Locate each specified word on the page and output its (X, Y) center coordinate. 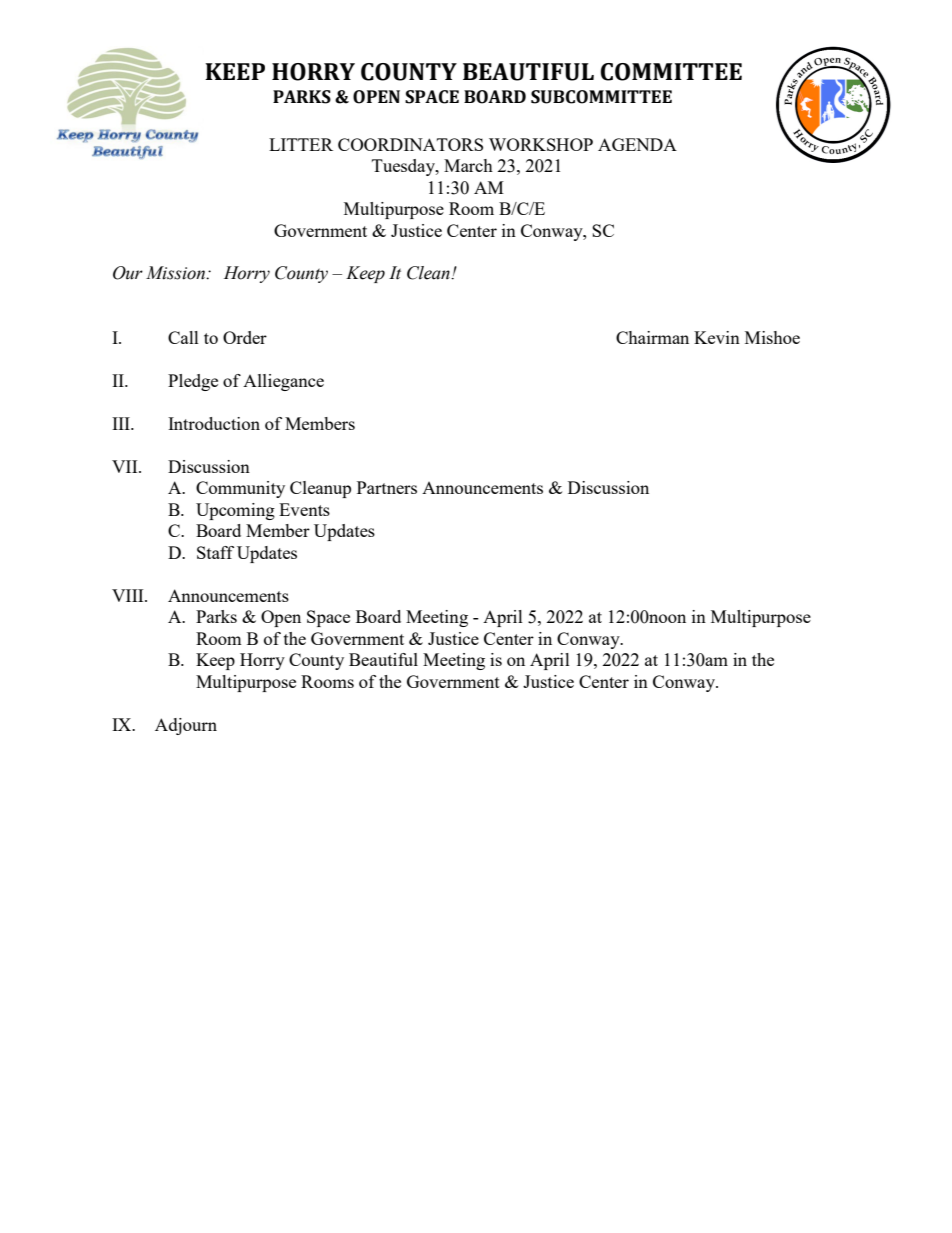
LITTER (301, 144)
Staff (215, 552)
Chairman (652, 337)
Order (245, 337)
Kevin (717, 337)
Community (240, 489)
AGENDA (637, 144)
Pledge (193, 382)
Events (304, 509)
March (468, 165)
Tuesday (404, 167)
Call (183, 337)
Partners (387, 487)
